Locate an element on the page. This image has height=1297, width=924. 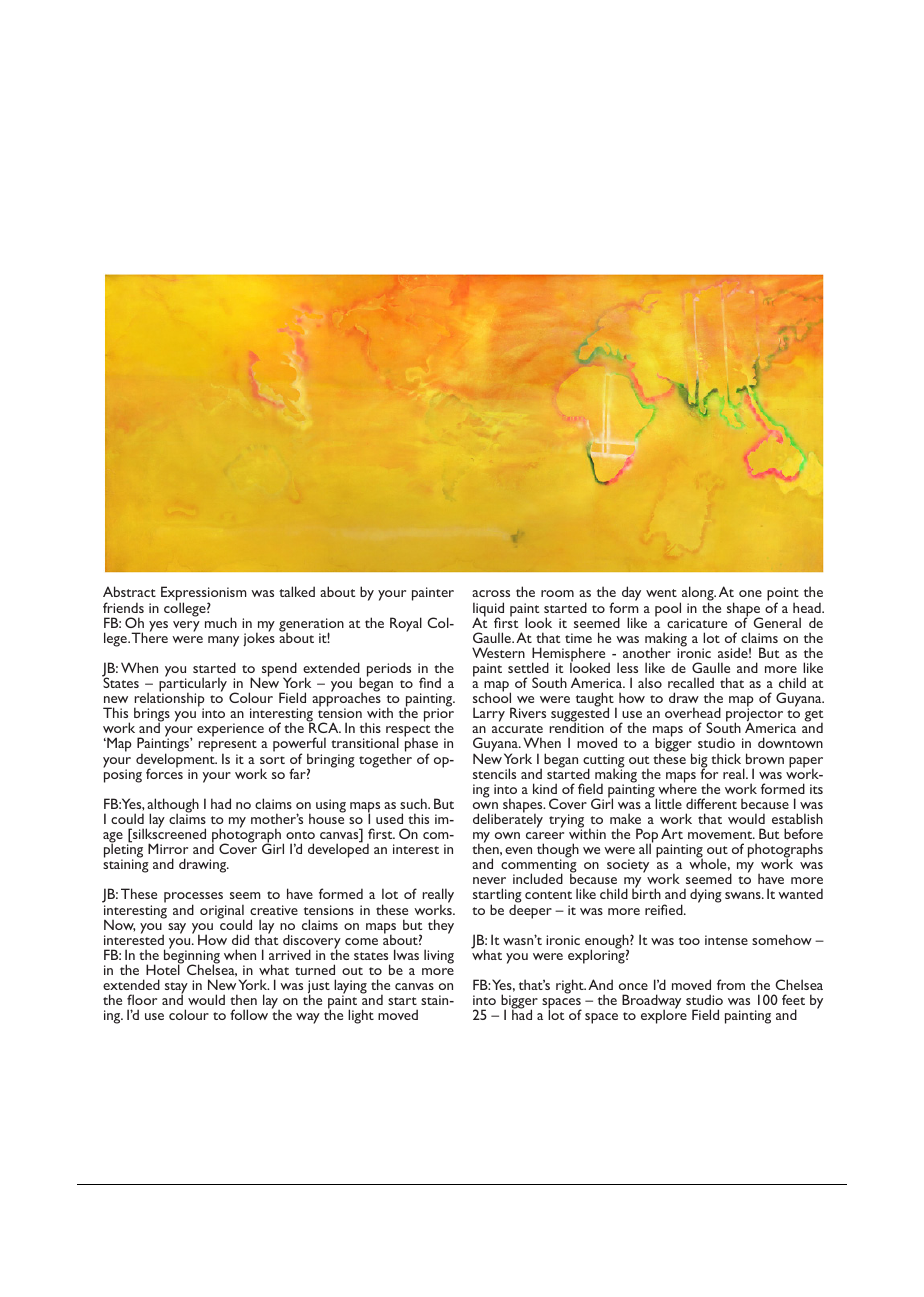
movement is located at coordinates (721, 835).
